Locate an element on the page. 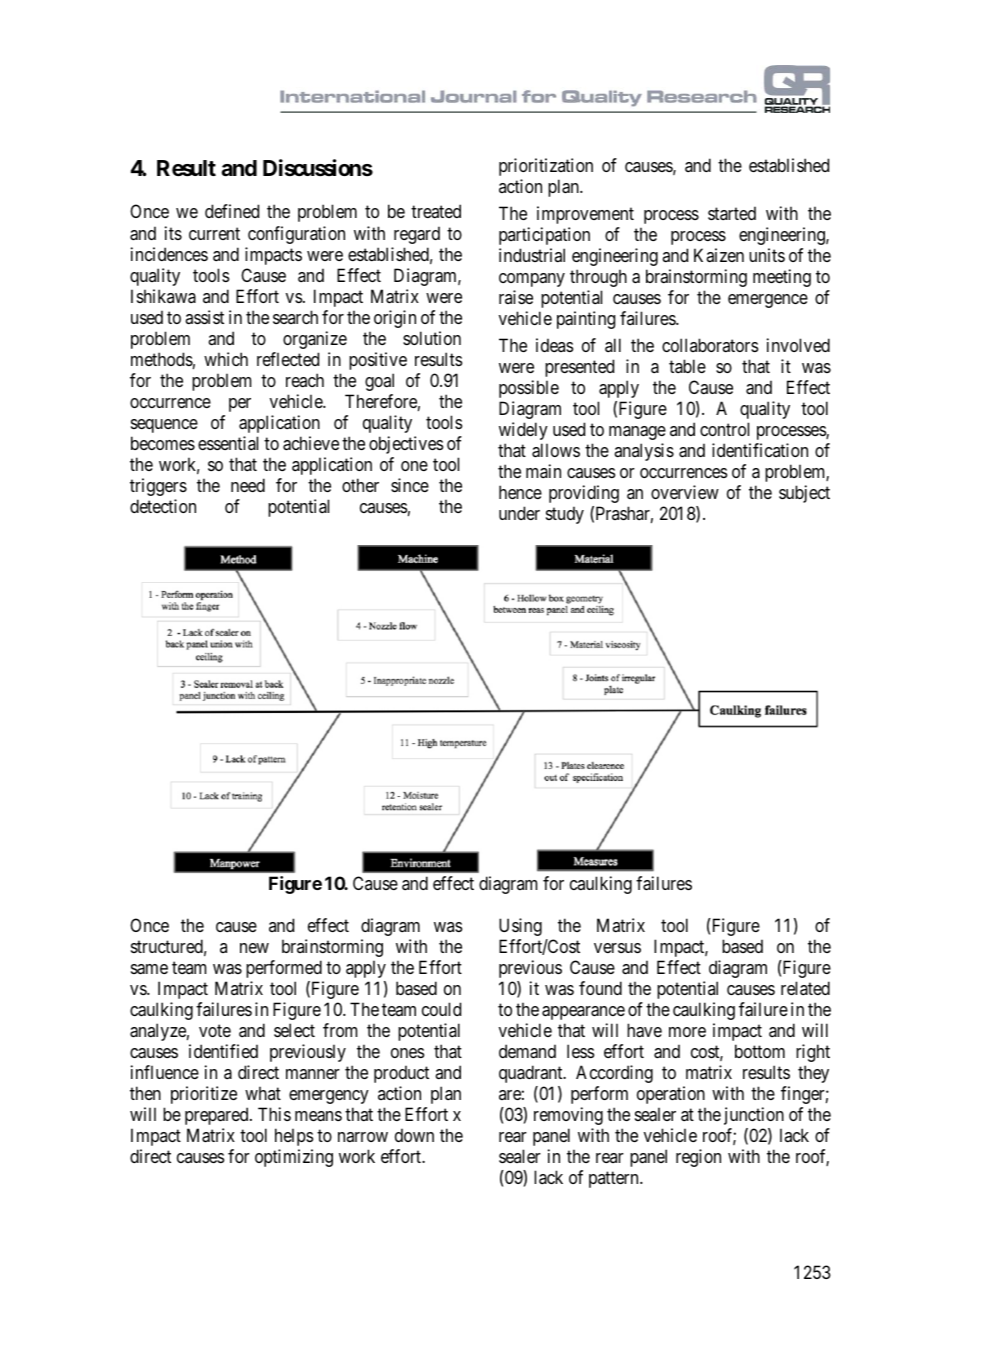  defined is located at coordinates (232, 211).
